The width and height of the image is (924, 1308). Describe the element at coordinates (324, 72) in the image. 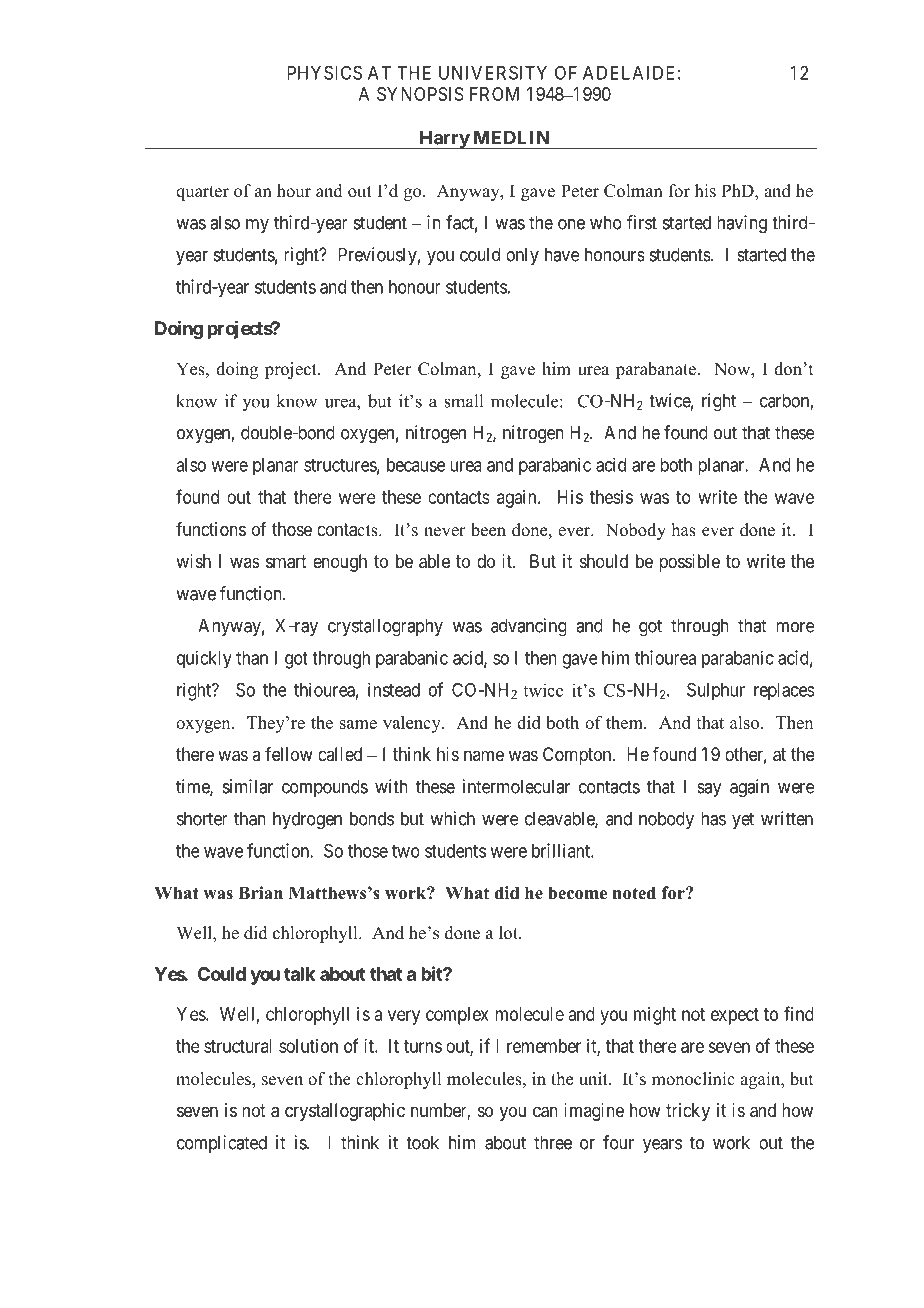

I see `PHYSICS` at that location.
